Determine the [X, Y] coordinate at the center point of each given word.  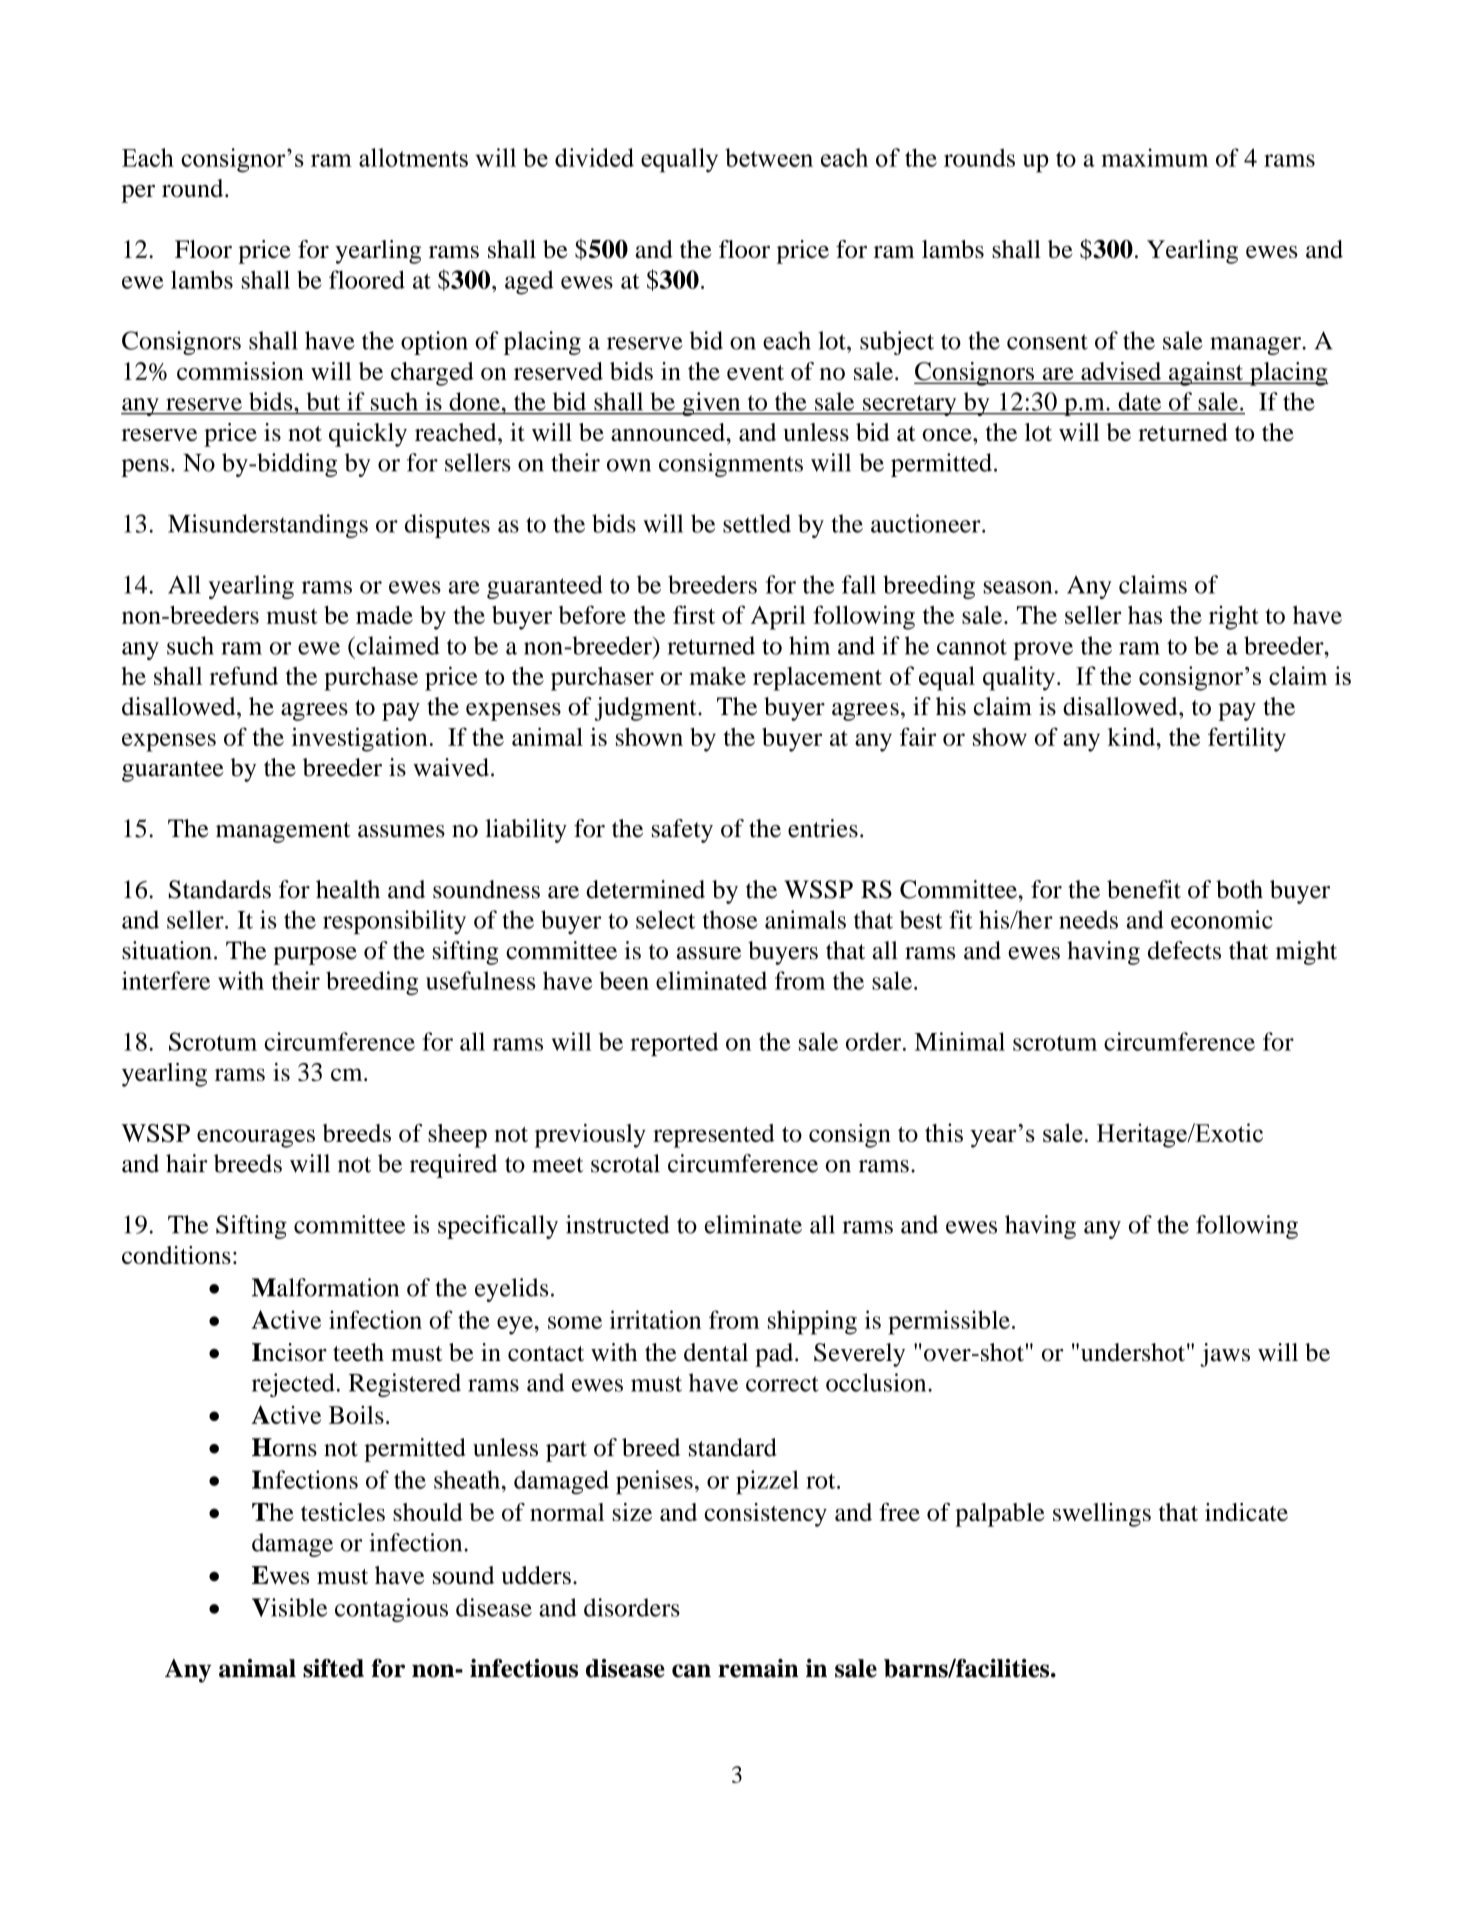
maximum [1154, 157]
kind [1132, 737]
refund [243, 675]
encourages [256, 1138]
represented [714, 1136]
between [769, 157]
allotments [413, 157]
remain [758, 1668]
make [717, 676]
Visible [289, 1607]
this [944, 1132]
